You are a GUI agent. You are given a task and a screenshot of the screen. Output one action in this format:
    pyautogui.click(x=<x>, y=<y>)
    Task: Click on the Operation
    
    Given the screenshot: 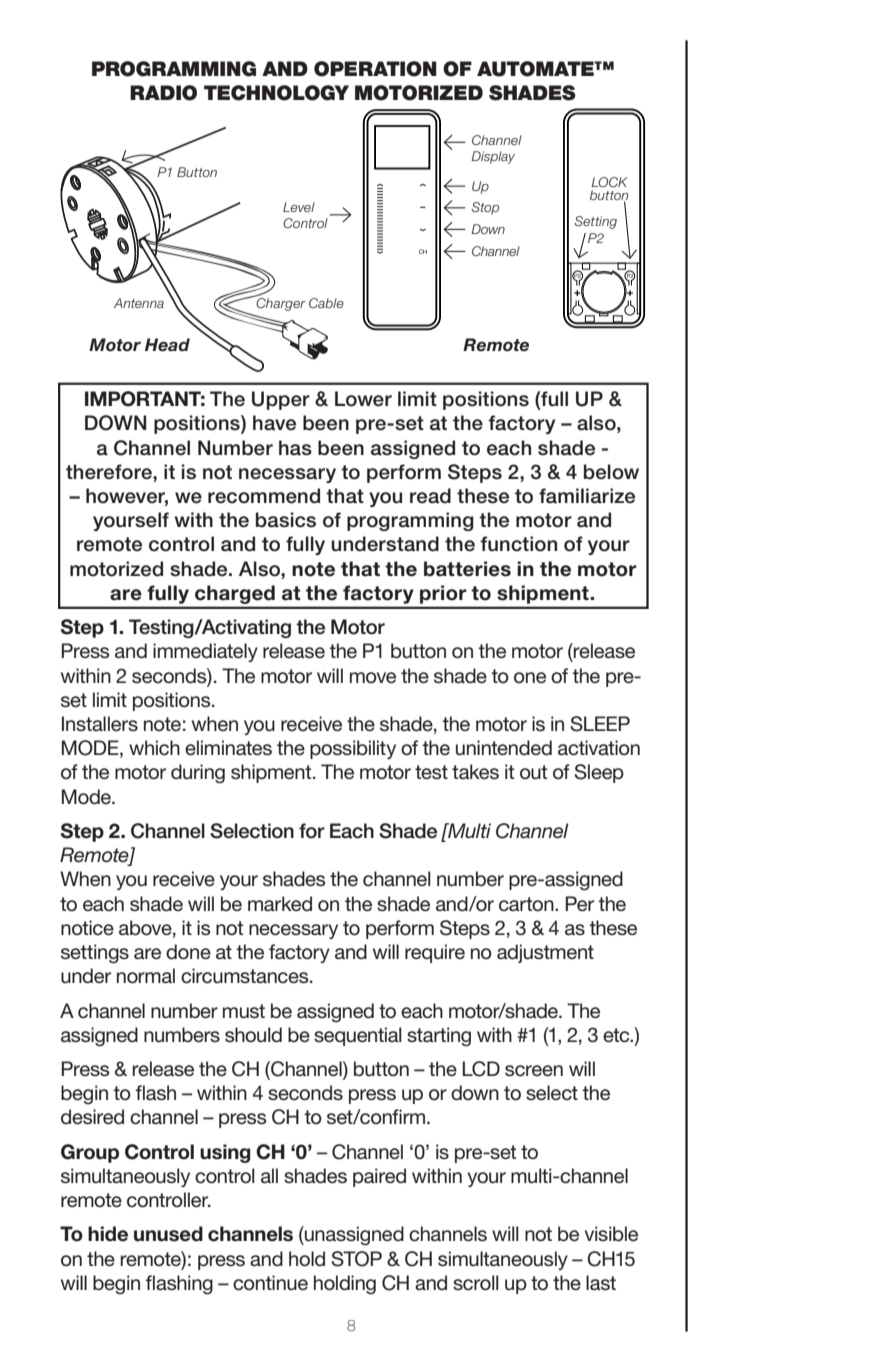 What is the action you would take?
    pyautogui.click(x=375, y=69)
